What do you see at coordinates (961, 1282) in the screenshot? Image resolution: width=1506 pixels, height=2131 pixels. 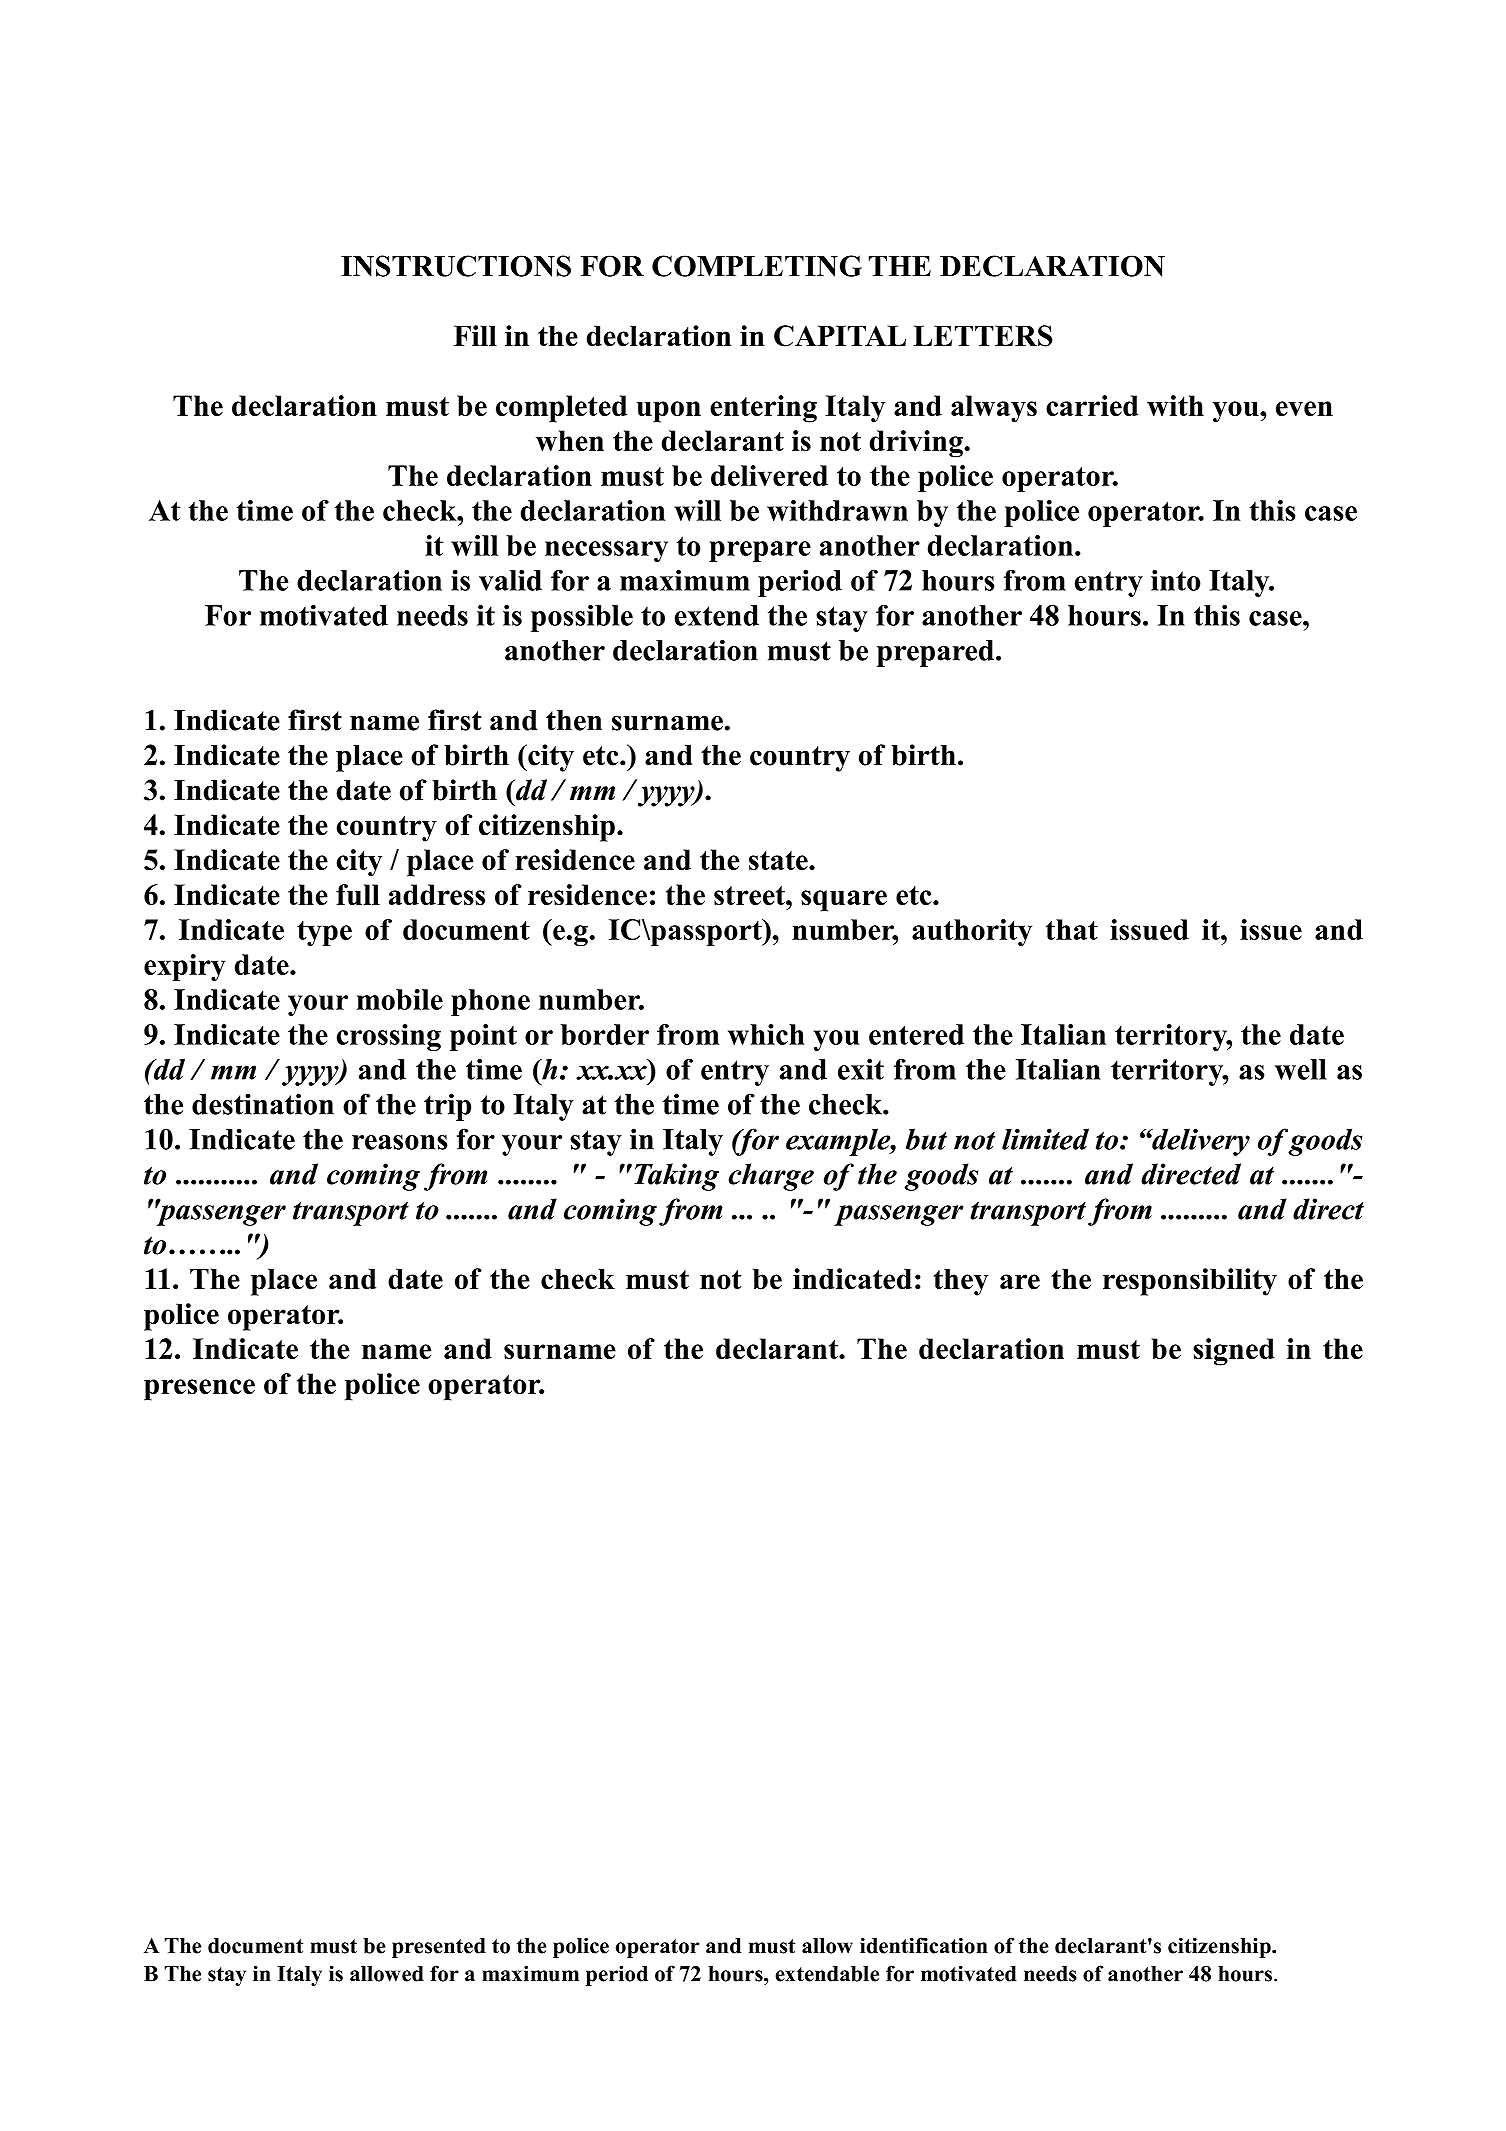 I see `they` at bounding box center [961, 1282].
